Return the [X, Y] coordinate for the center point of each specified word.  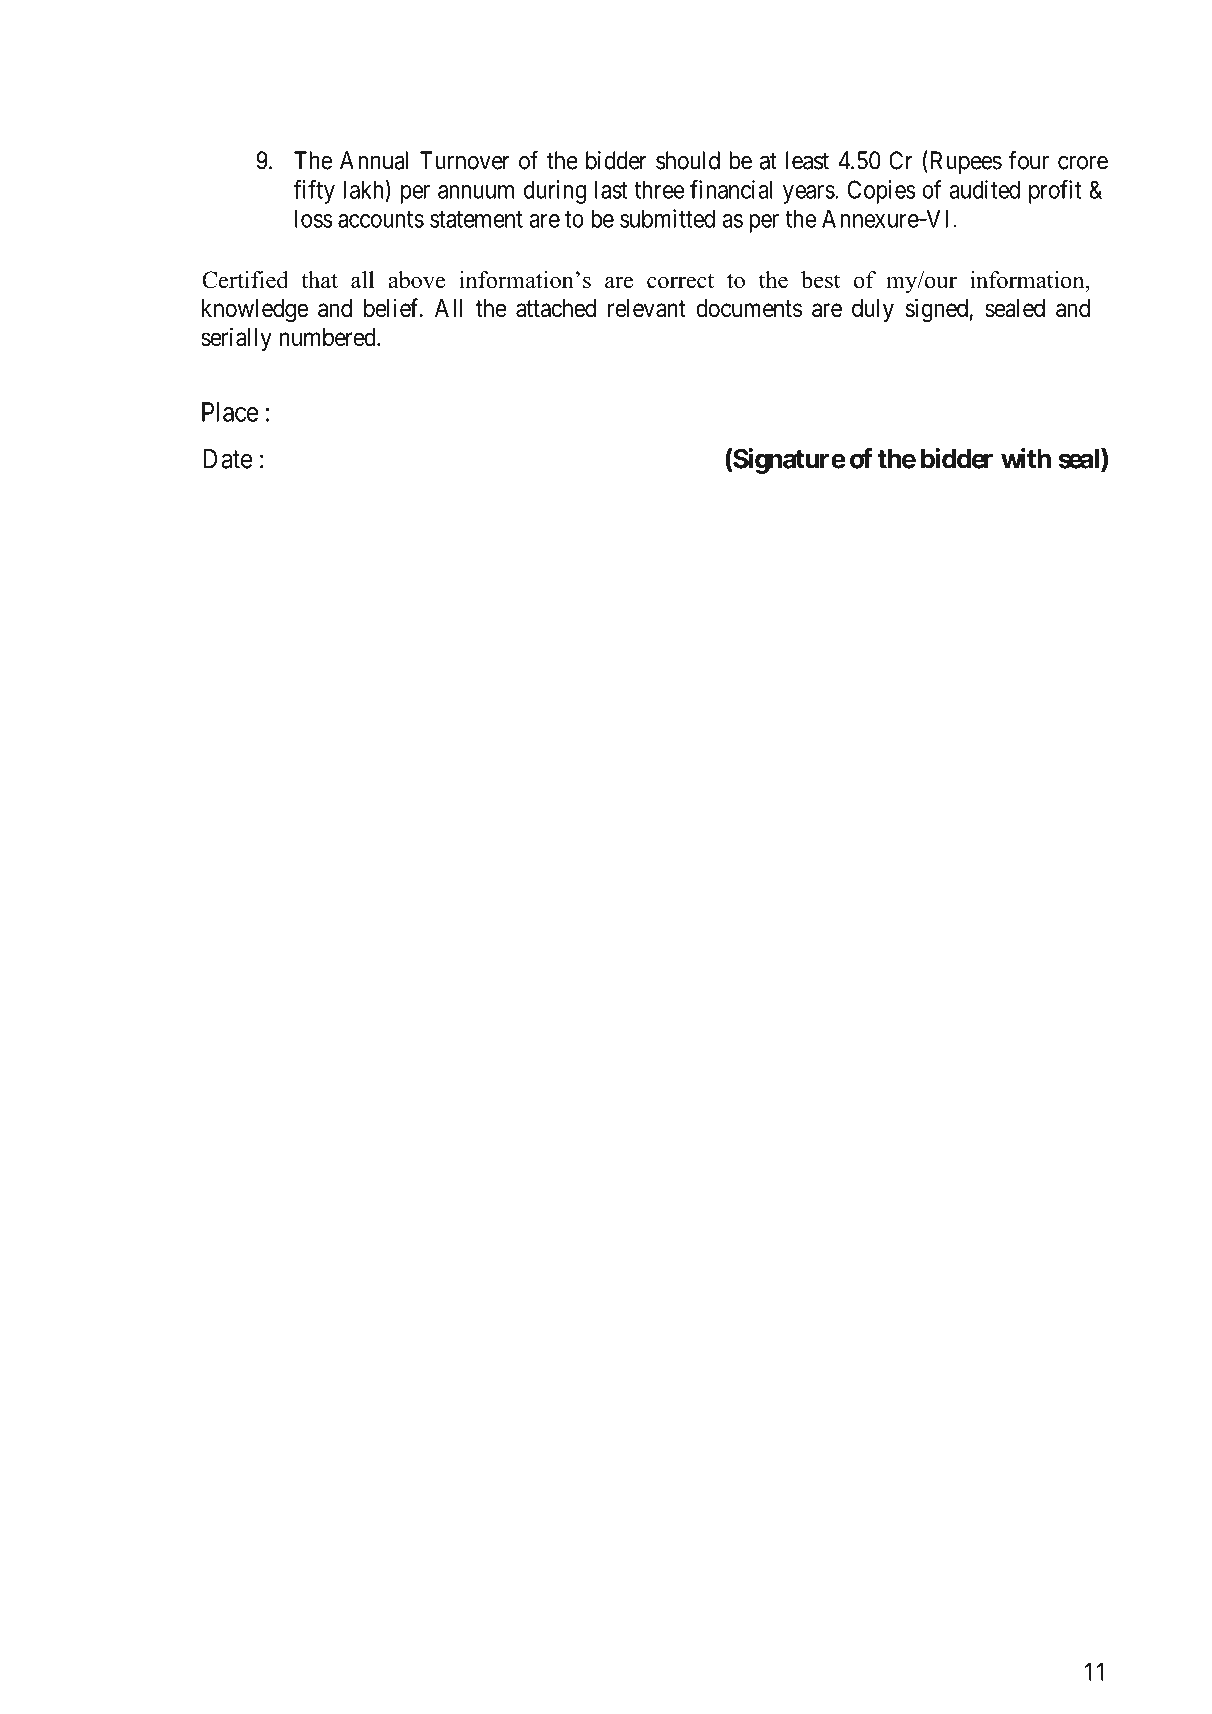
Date [228, 459]
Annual [374, 160]
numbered [329, 337]
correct [680, 281]
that [319, 279]
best [820, 280]
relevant [647, 308]
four [1029, 160]
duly [873, 310]
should [688, 160]
